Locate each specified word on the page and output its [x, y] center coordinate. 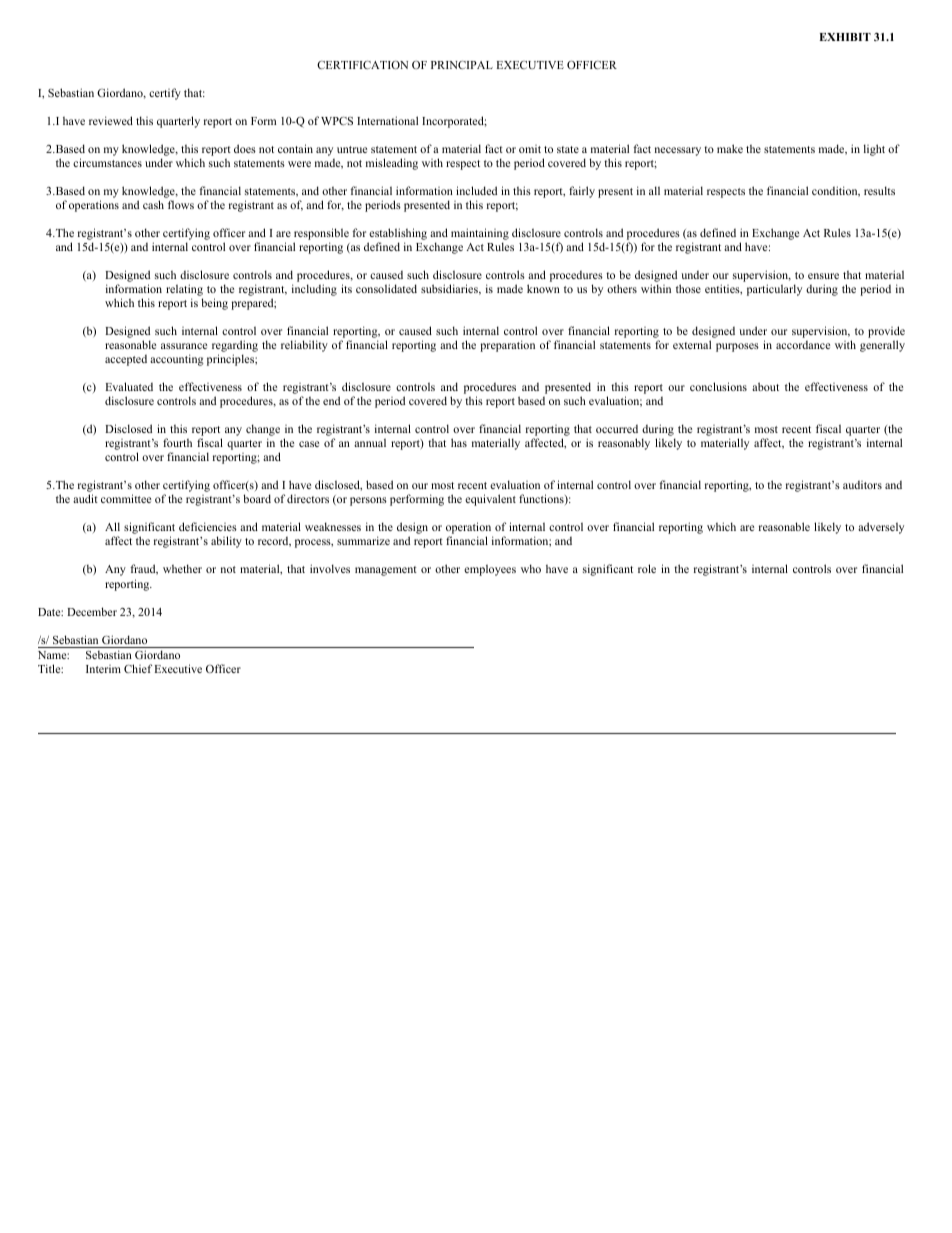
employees [490, 570]
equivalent [490, 500]
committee [126, 498]
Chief [138, 668]
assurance [184, 346]
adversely [881, 528]
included [476, 190]
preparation [507, 346]
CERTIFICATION [362, 64]
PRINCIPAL [462, 65]
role [647, 568]
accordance [803, 345]
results [879, 190]
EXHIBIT [845, 37]
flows [181, 204]
